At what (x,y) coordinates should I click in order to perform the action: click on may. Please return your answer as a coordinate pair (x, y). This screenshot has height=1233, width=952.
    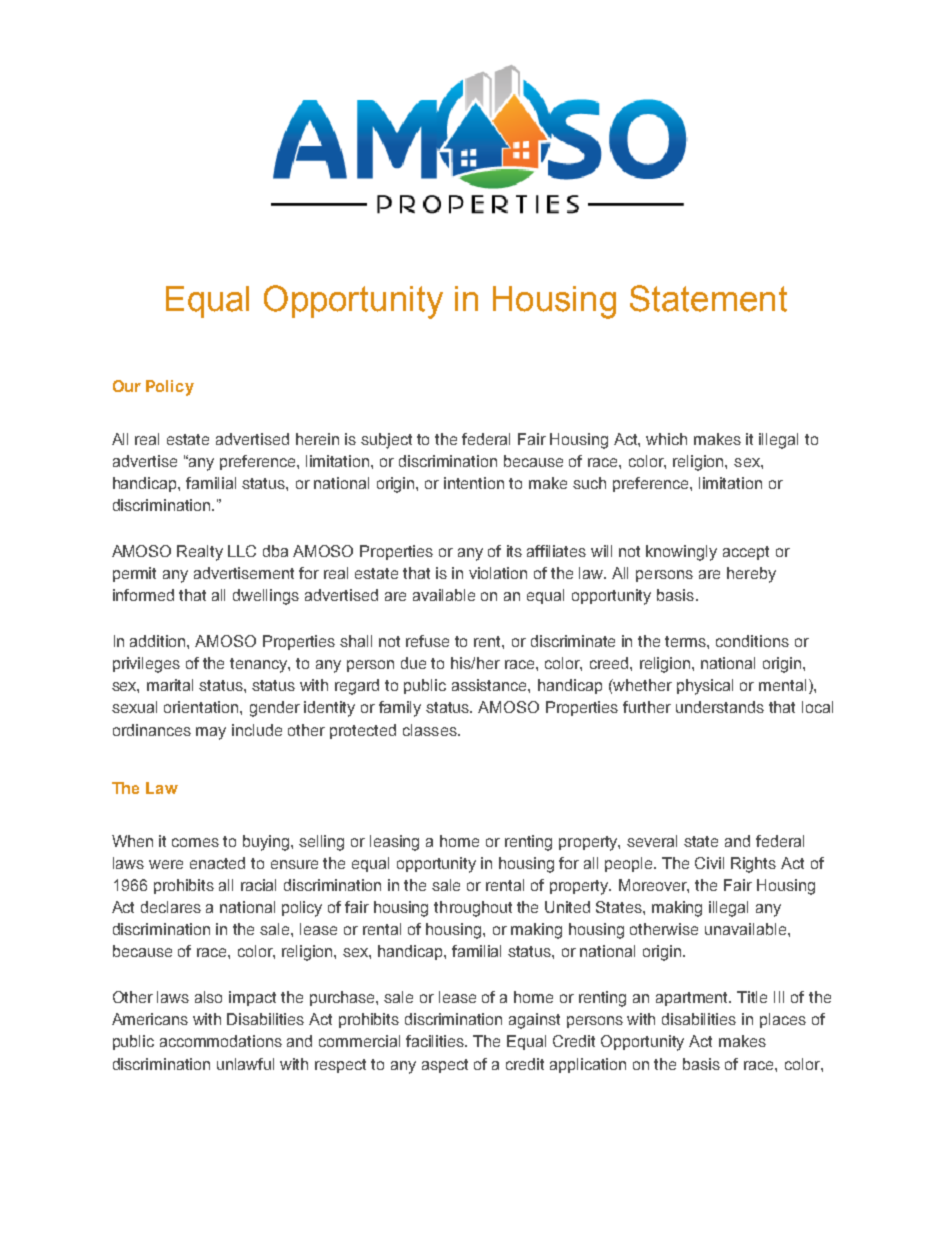
    Looking at the image, I should click on (211, 733).
